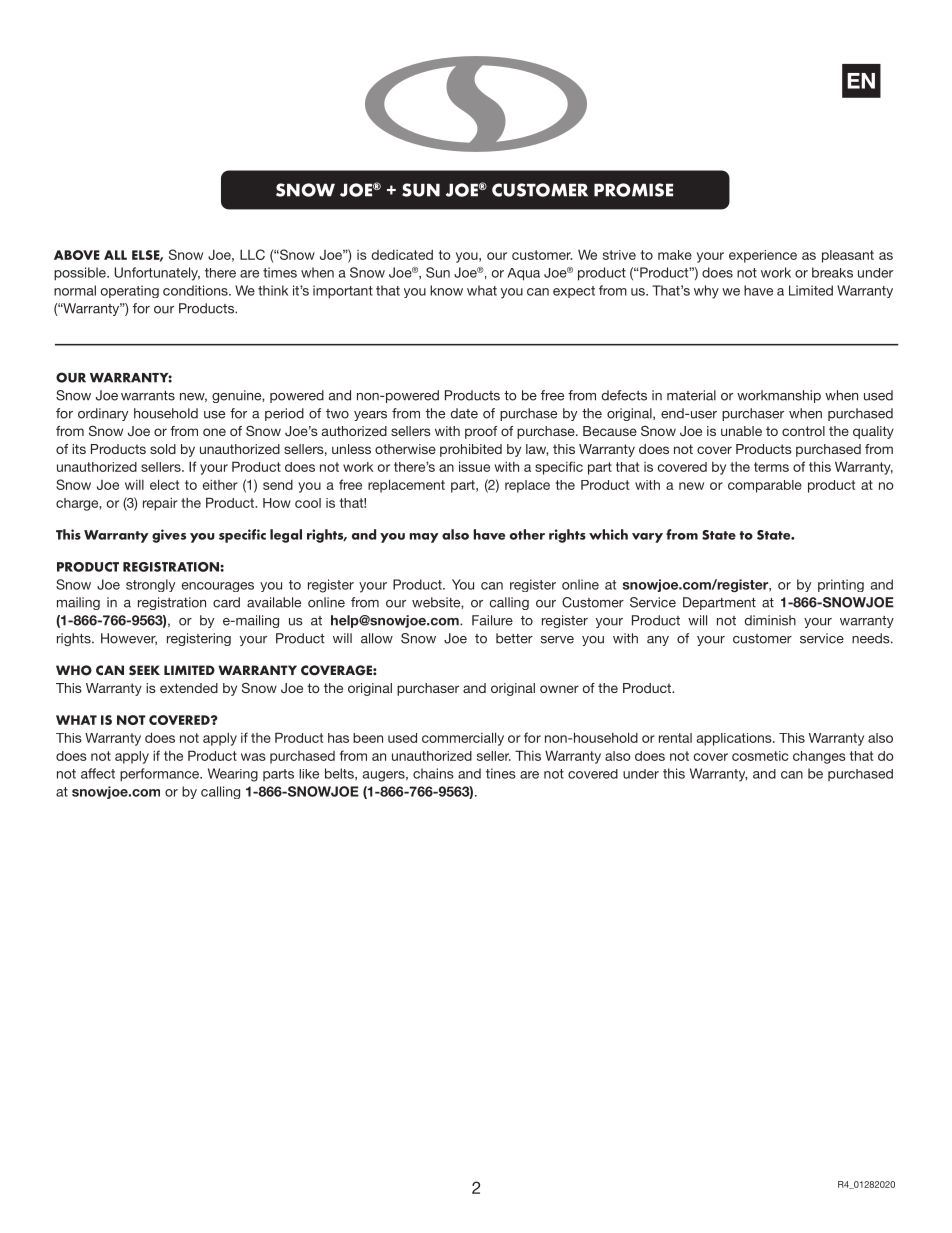  What do you see at coordinates (770, 620) in the document?
I see `diminish` at bounding box center [770, 620].
